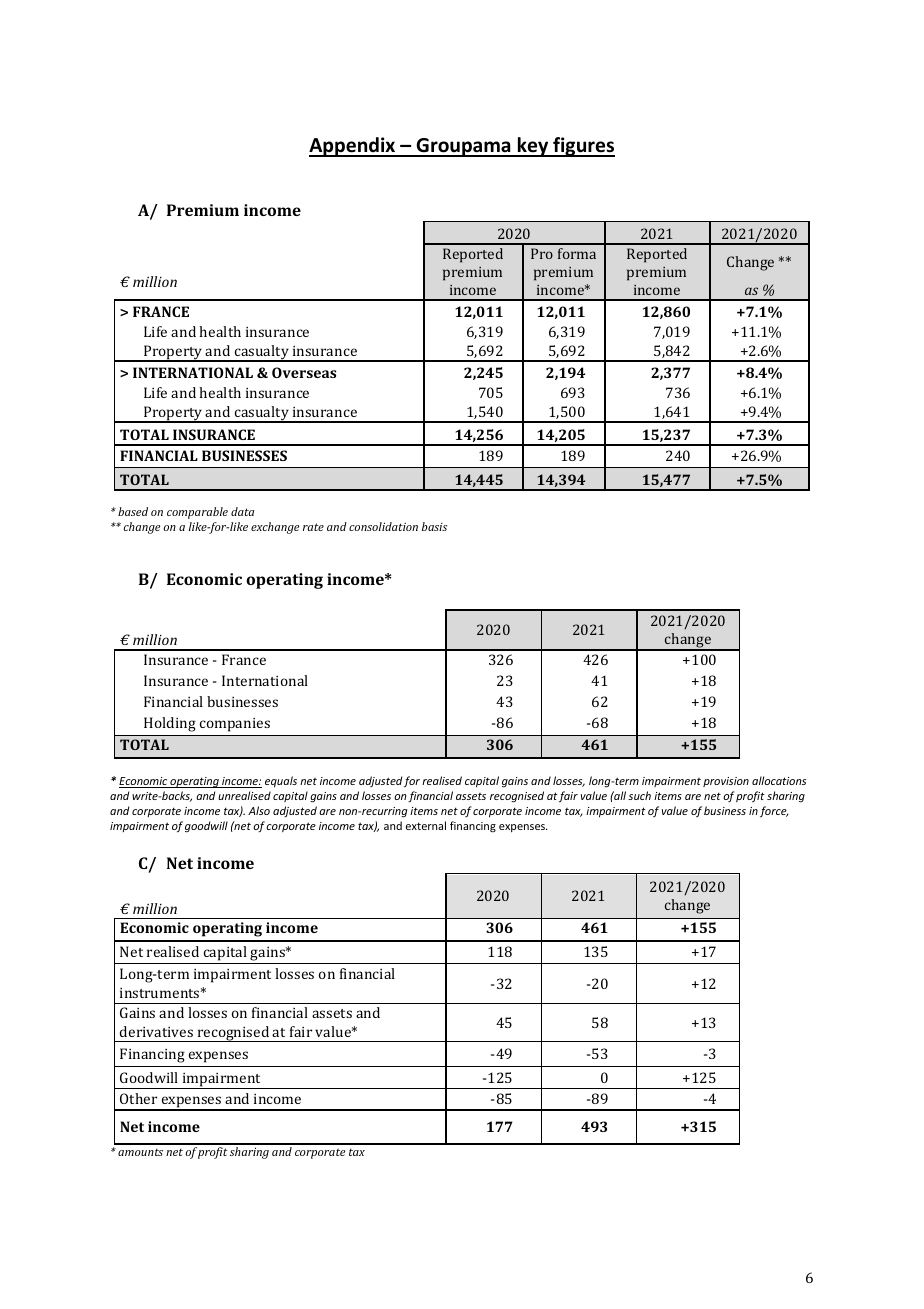 This page has width=924, height=1309. Describe the element at coordinates (583, 147) in the page. I see `figures` at that location.
